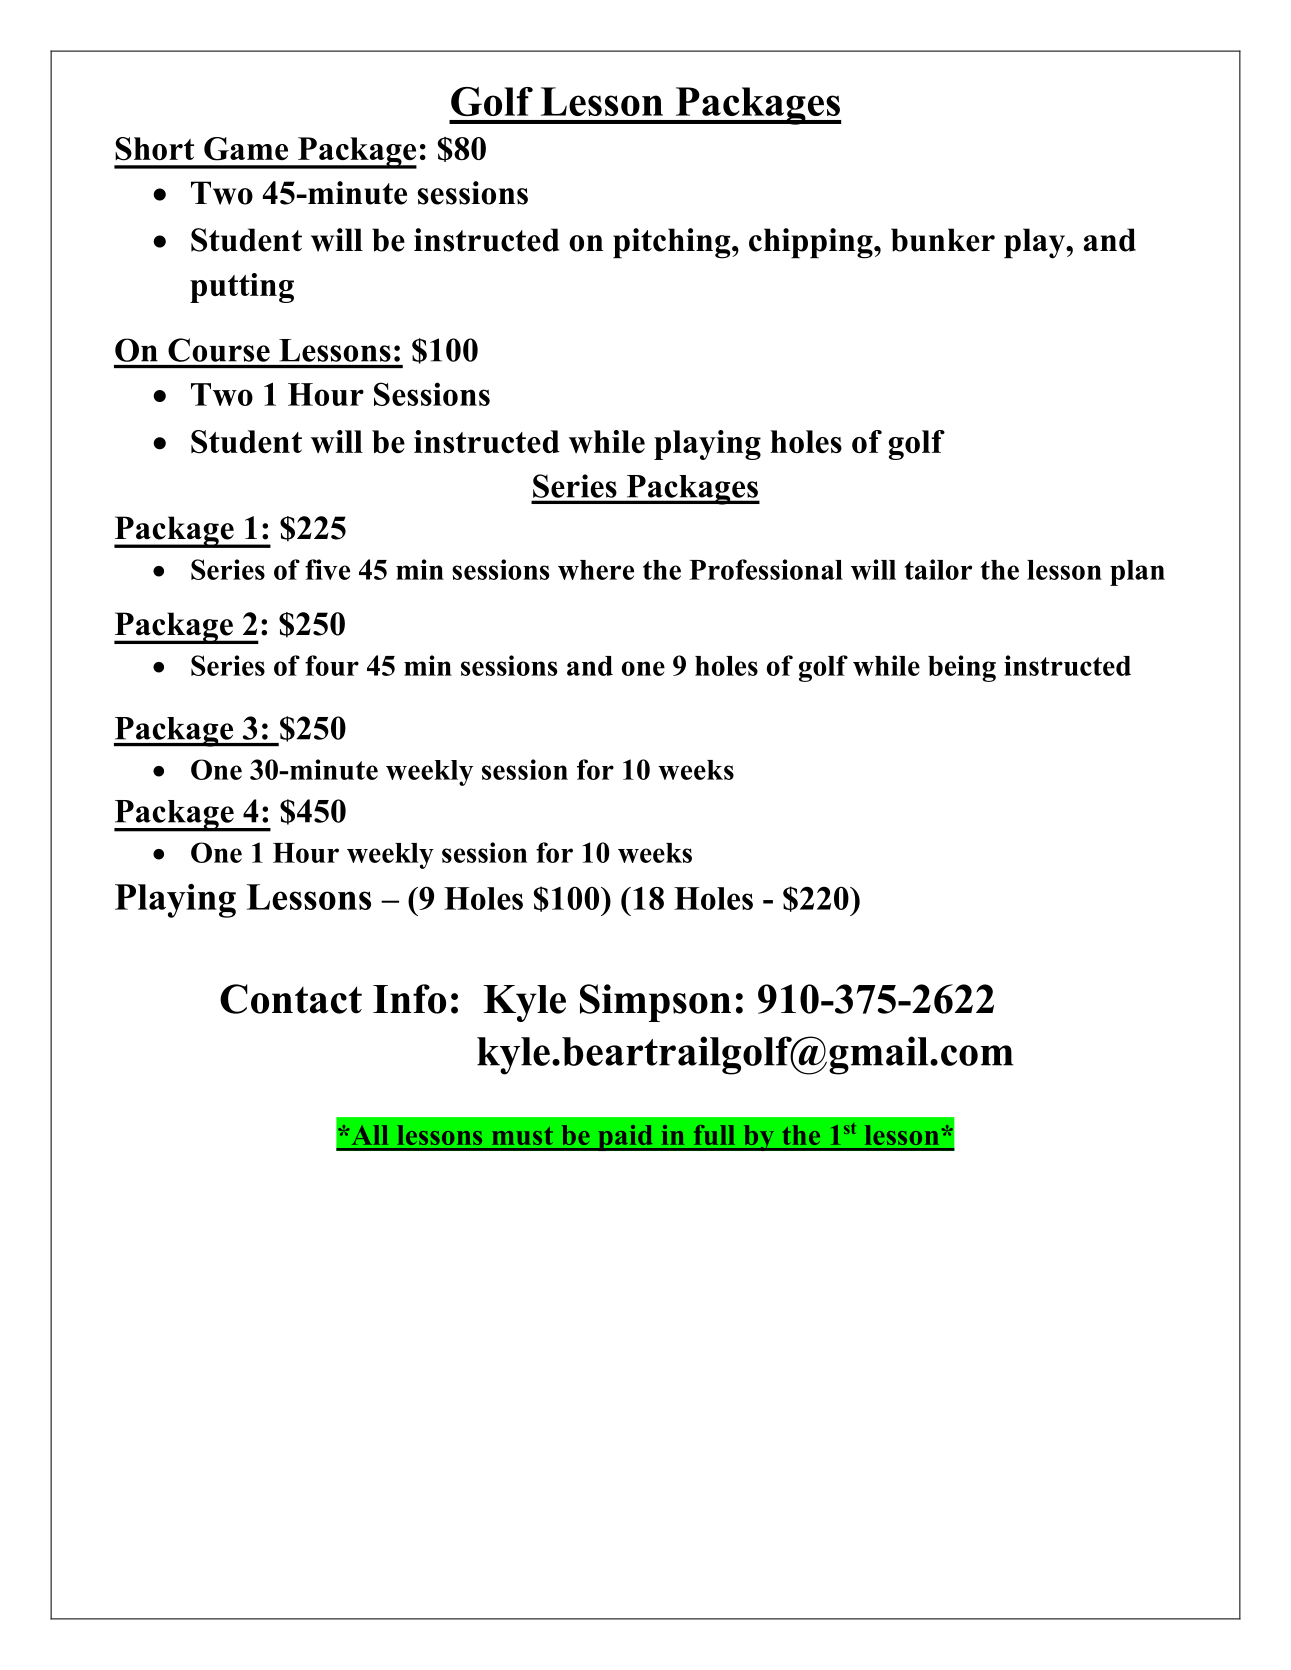 Image resolution: width=1291 pixels, height=1670 pixels. What do you see at coordinates (1137, 573) in the screenshot?
I see `plan` at bounding box center [1137, 573].
